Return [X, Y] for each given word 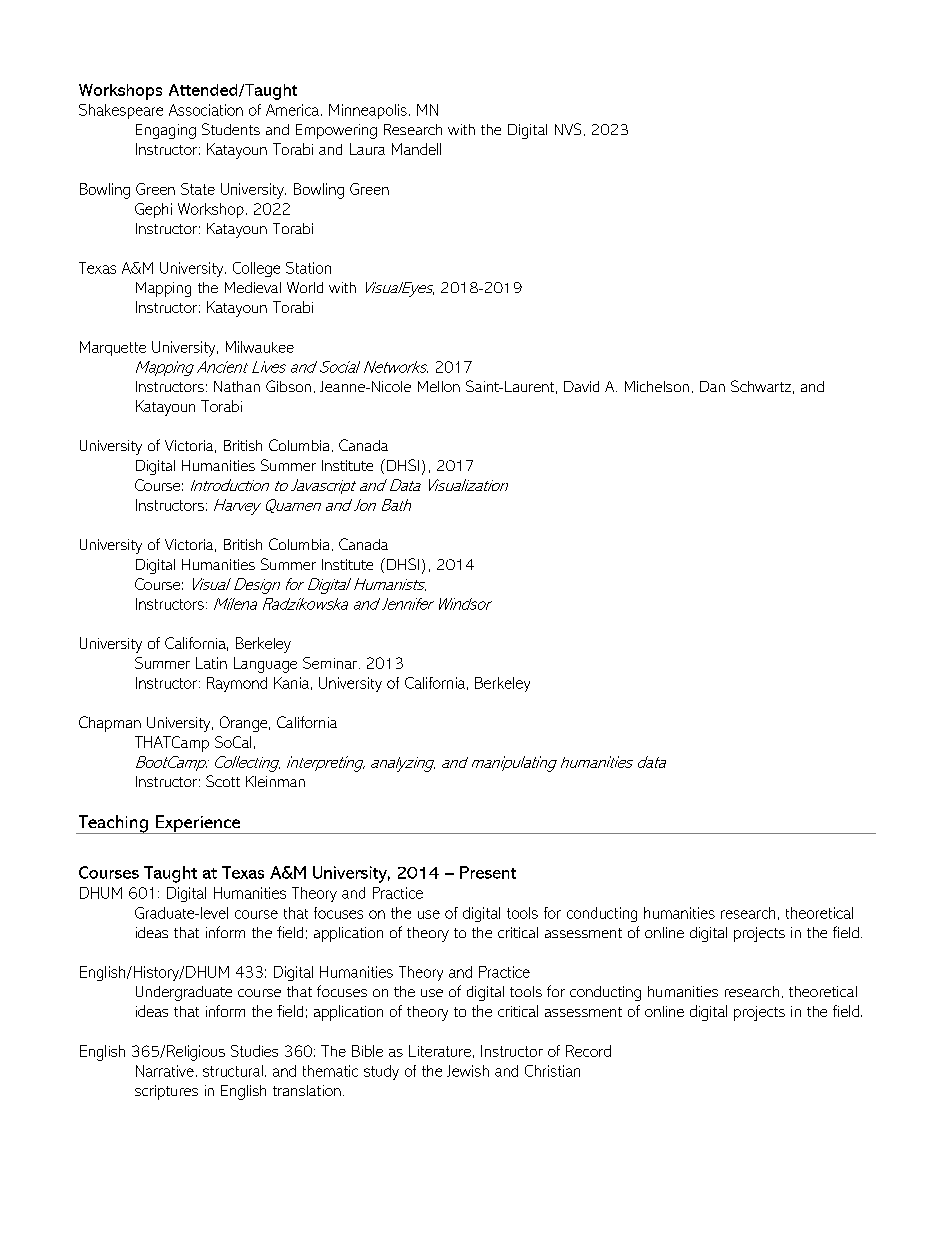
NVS [568, 129]
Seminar [330, 663]
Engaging [166, 131]
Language [265, 665]
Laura [367, 149]
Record [588, 1051]
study [381, 1072]
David [581, 386]
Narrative [165, 1071]
